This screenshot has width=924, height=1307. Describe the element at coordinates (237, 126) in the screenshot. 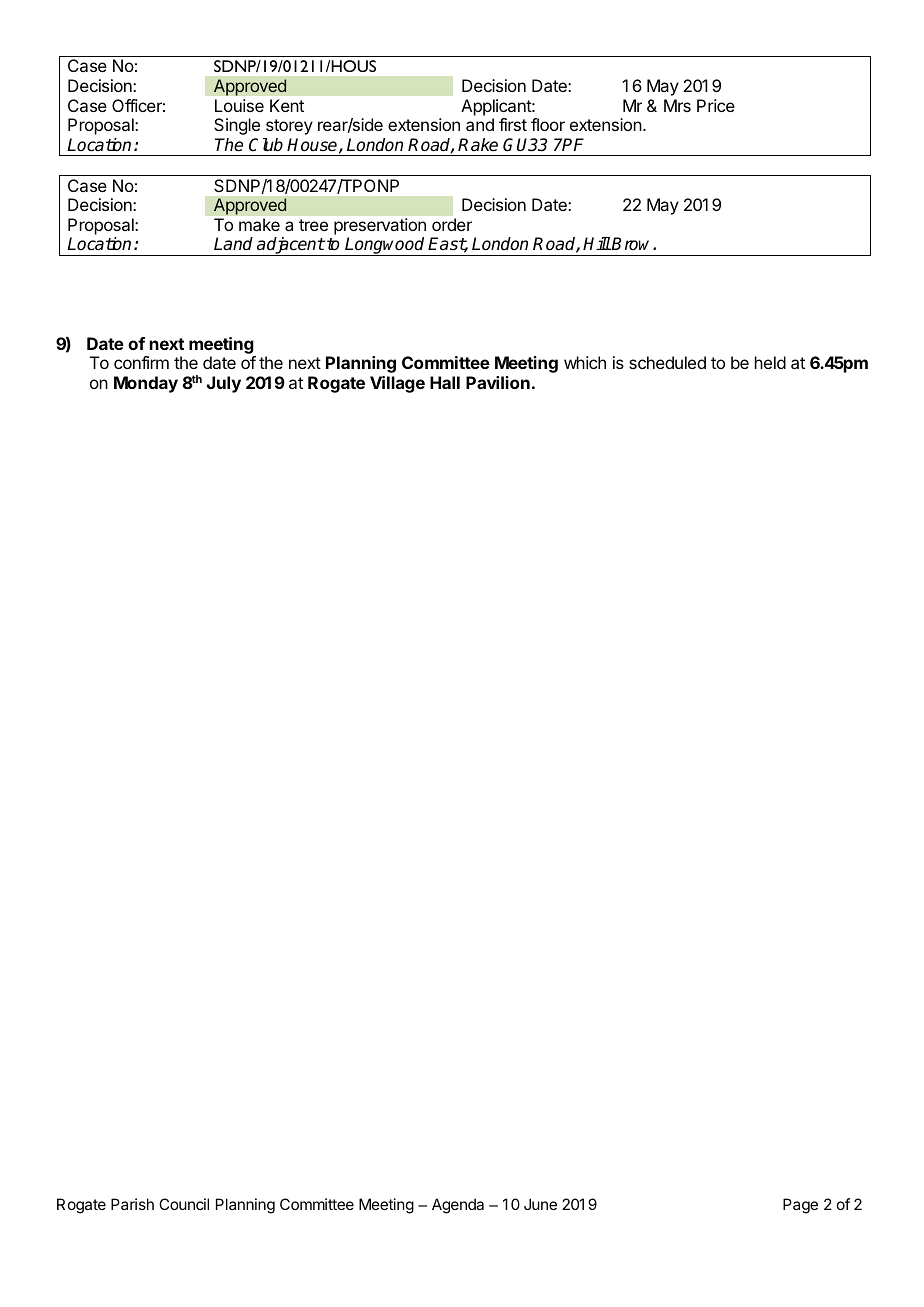

I see `Single` at that location.
